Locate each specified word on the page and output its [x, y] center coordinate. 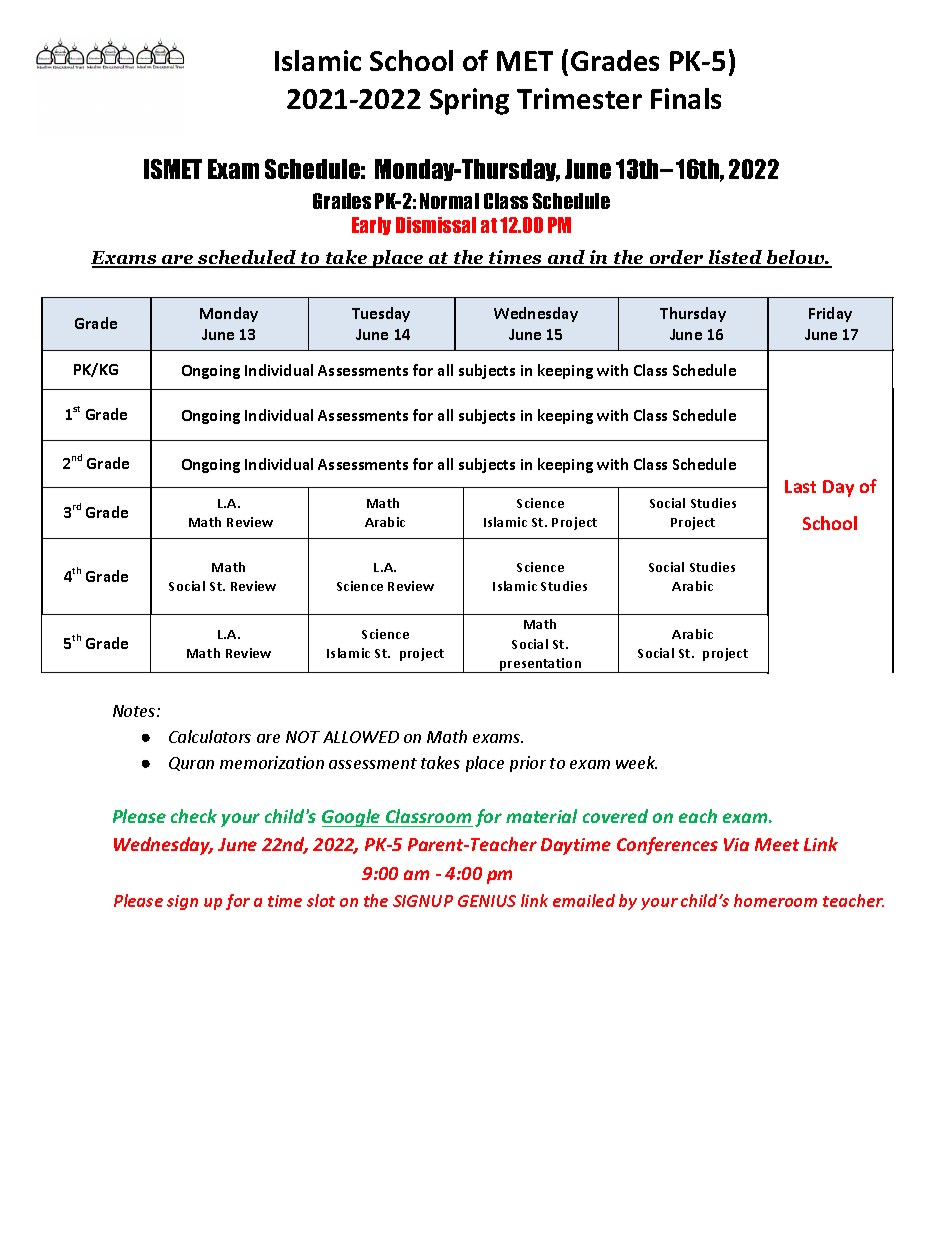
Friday [830, 314]
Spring [469, 101]
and [566, 258]
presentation [541, 665]
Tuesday [381, 314]
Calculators [210, 736]
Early [371, 226]
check [194, 816]
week [636, 762]
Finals [686, 98]
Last [800, 486]
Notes [135, 711]
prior [528, 764]
